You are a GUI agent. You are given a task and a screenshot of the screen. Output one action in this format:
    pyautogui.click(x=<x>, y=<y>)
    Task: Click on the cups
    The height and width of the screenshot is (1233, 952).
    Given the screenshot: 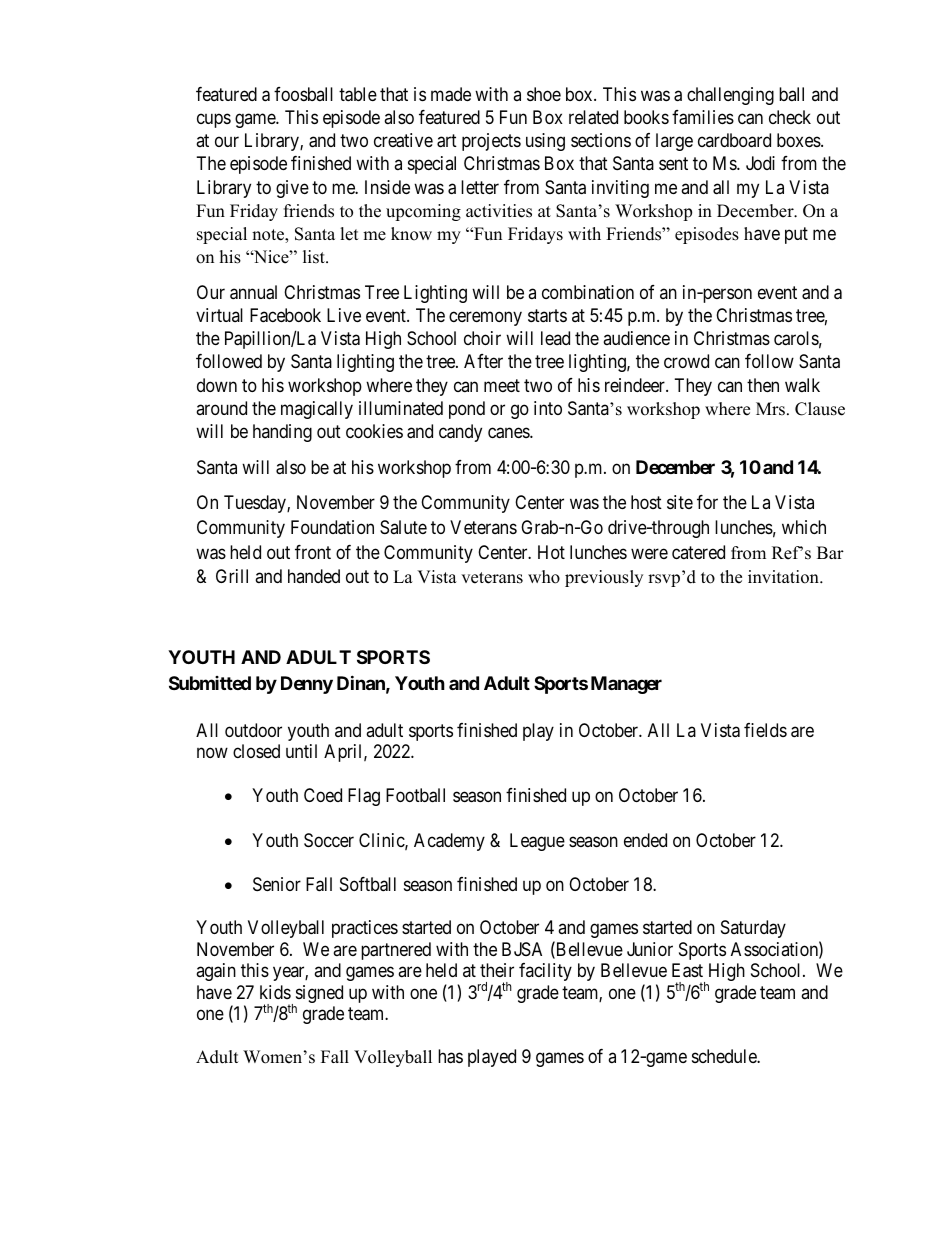 What is the action you would take?
    pyautogui.click(x=214, y=121)
